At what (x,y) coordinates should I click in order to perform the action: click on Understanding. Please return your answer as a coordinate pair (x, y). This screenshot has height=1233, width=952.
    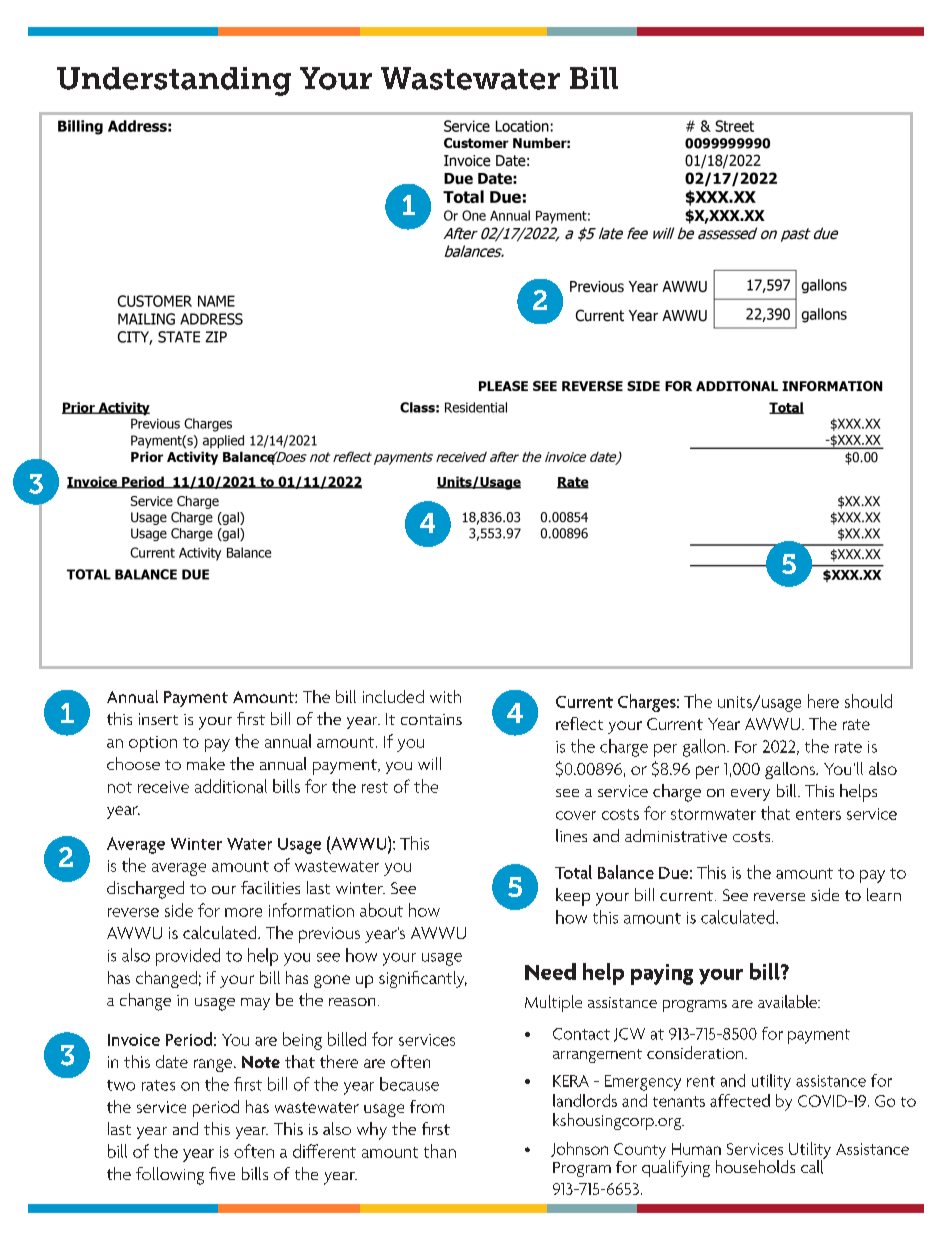
    Looking at the image, I should click on (174, 81).
